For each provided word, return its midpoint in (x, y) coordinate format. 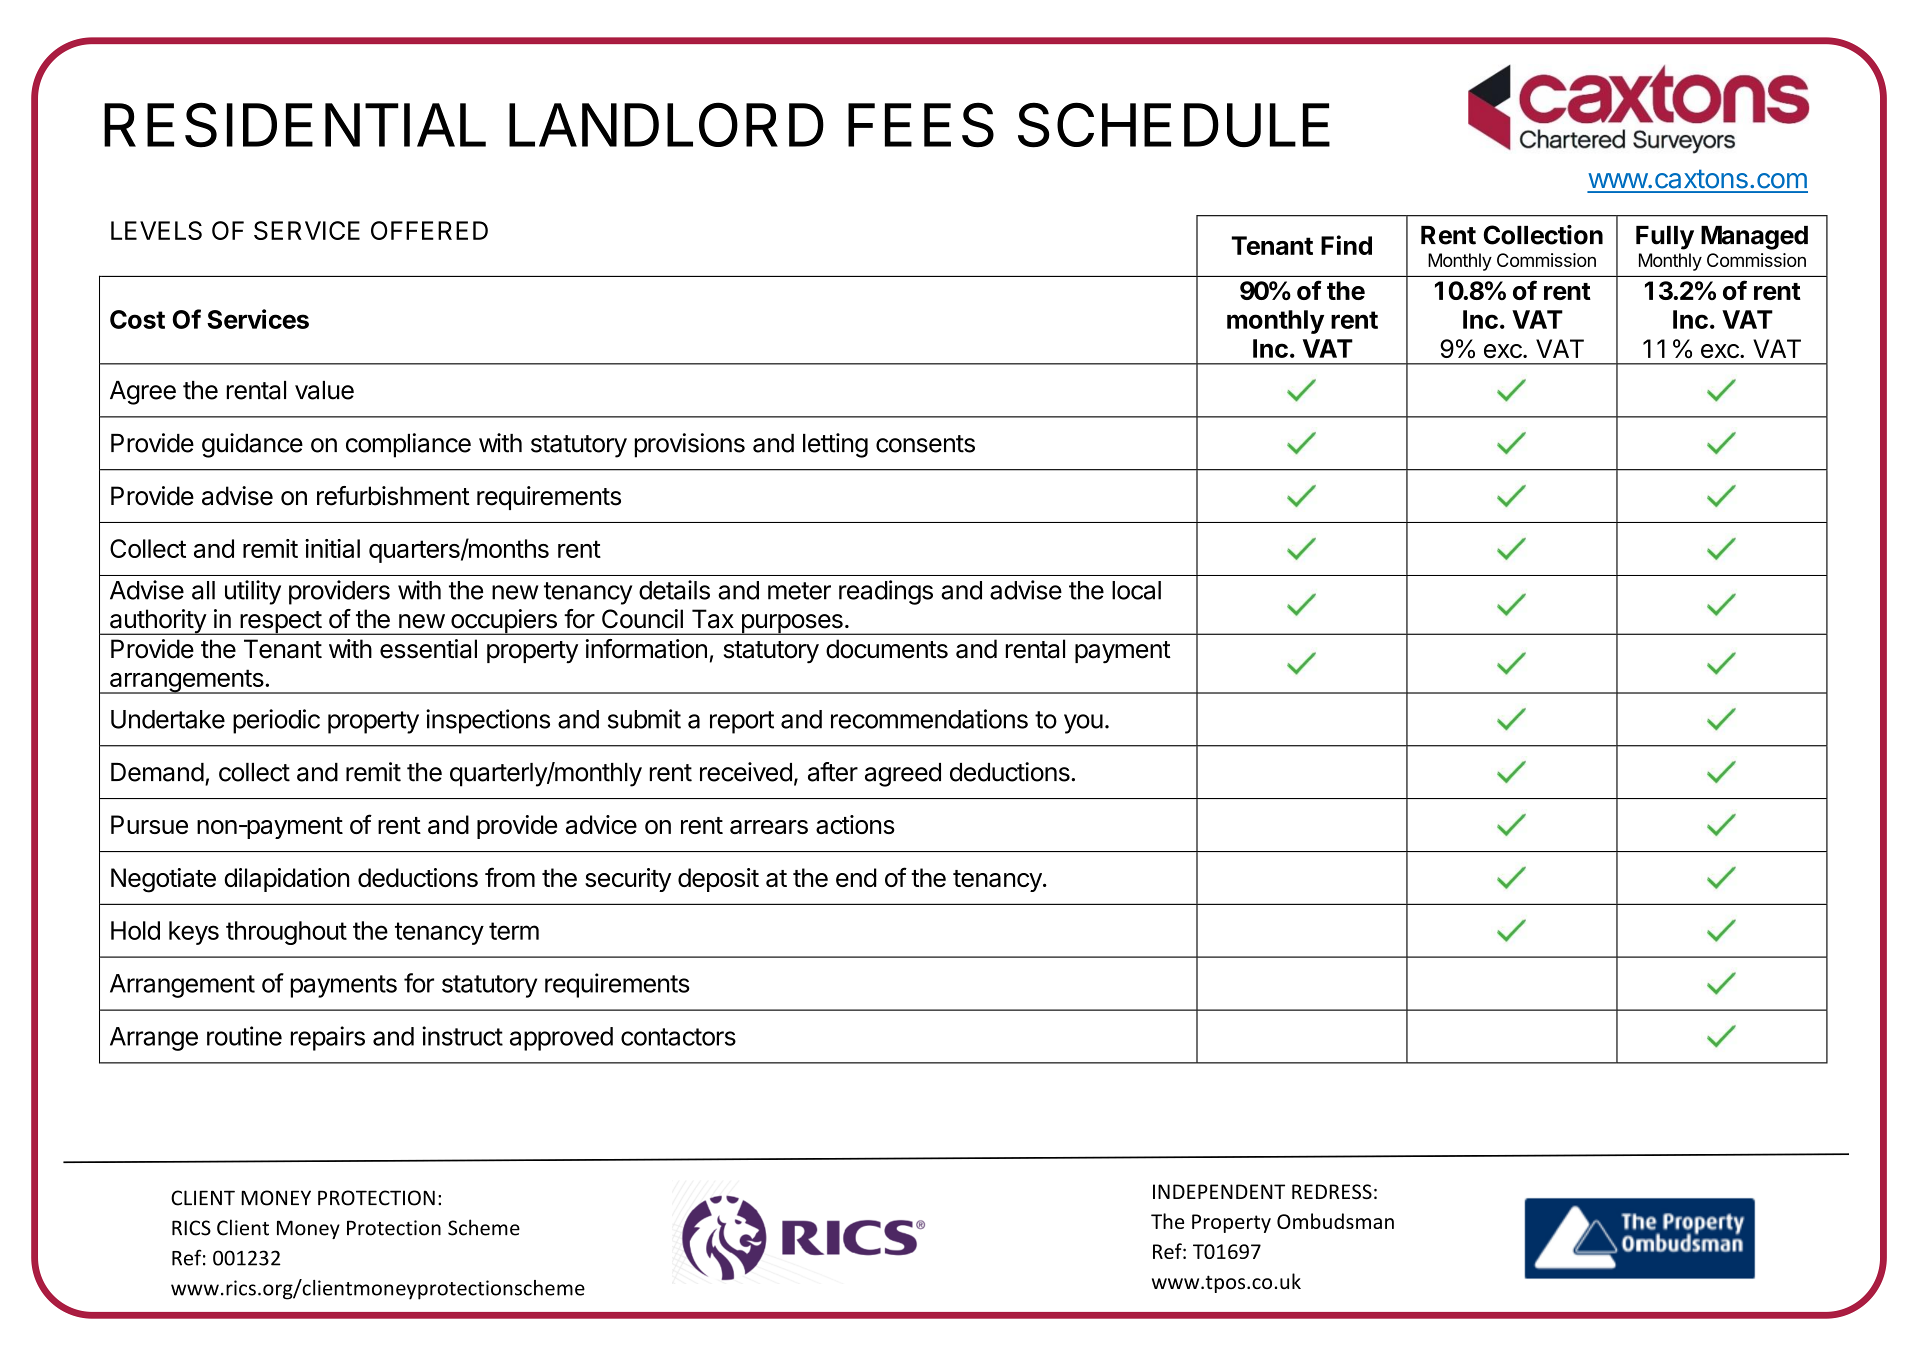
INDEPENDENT (1219, 1191)
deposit (718, 880)
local (1136, 590)
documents (887, 649)
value (324, 390)
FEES (921, 125)
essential (428, 649)
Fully (1665, 238)
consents (925, 444)
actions (855, 824)
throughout (286, 933)
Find (1346, 245)
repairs (328, 1038)
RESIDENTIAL (295, 125)
